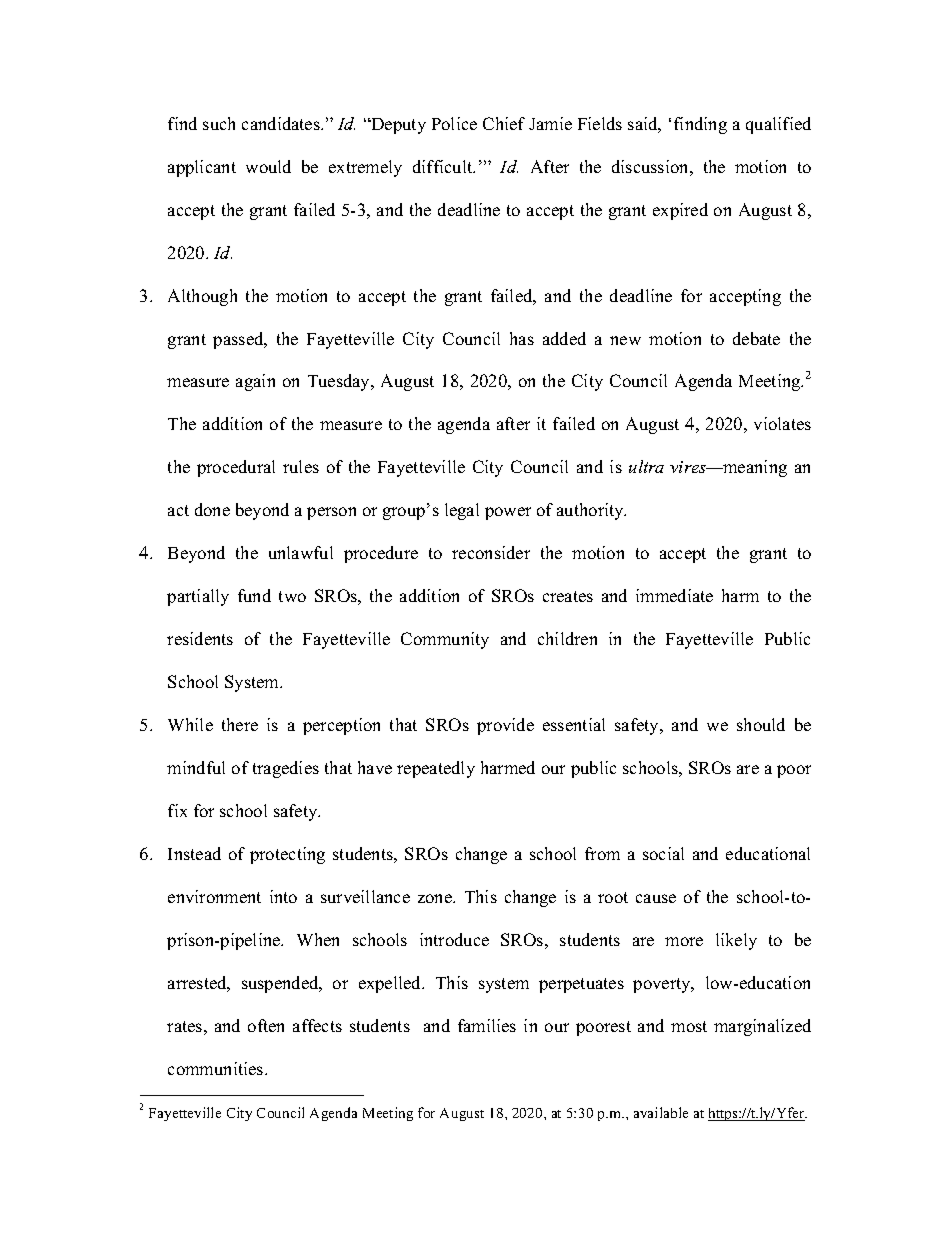 The height and width of the image is (1233, 952). What do you see at coordinates (778, 125) in the image?
I see `qualified` at bounding box center [778, 125].
